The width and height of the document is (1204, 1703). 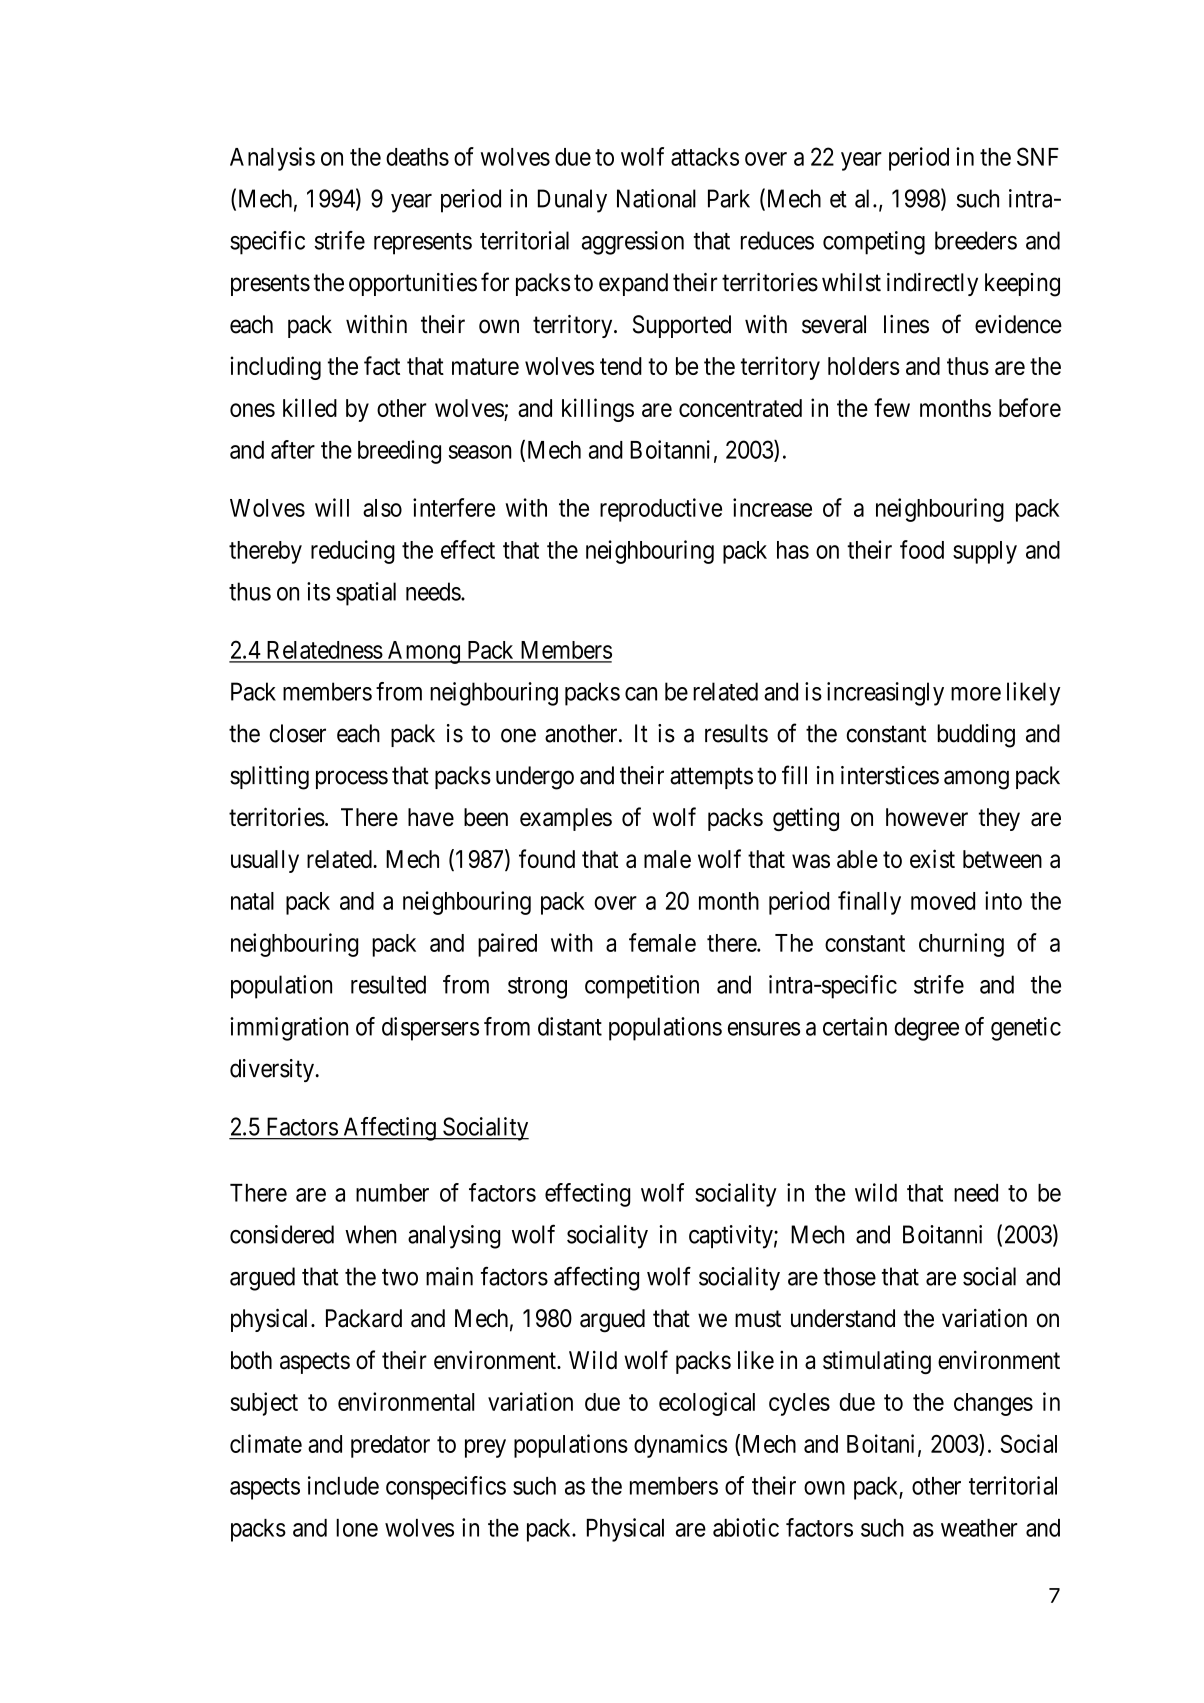 What do you see at coordinates (570, 1026) in the document?
I see `distant` at bounding box center [570, 1026].
